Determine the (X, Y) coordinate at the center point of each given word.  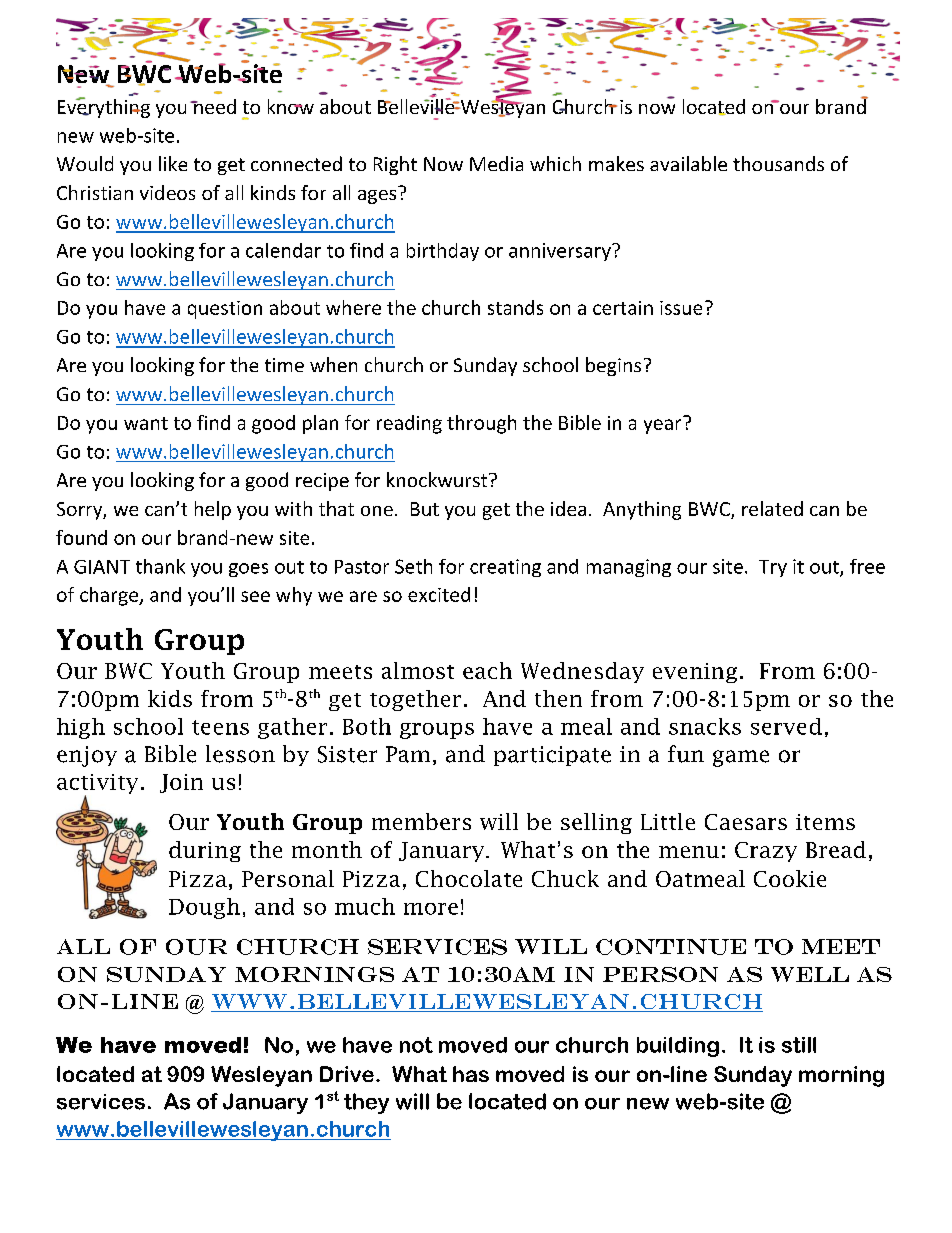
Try (773, 568)
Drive (347, 1074)
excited (439, 594)
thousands (778, 163)
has (471, 1074)
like (173, 163)
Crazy (766, 852)
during (205, 851)
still (799, 1045)
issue (681, 308)
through (481, 424)
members (421, 821)
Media (496, 163)
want (146, 423)
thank (160, 566)
